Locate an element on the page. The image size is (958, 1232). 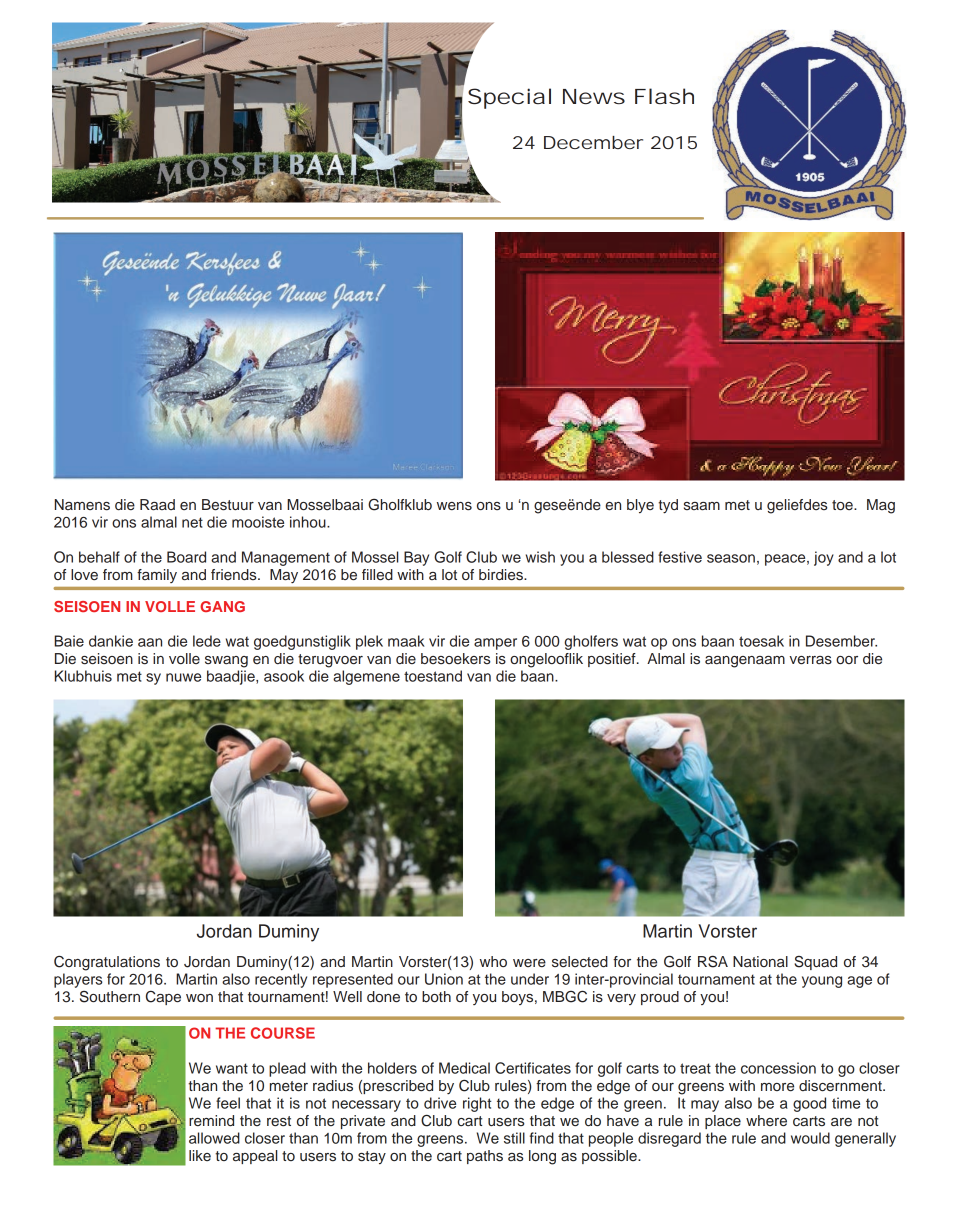
remind is located at coordinates (211, 1121).
